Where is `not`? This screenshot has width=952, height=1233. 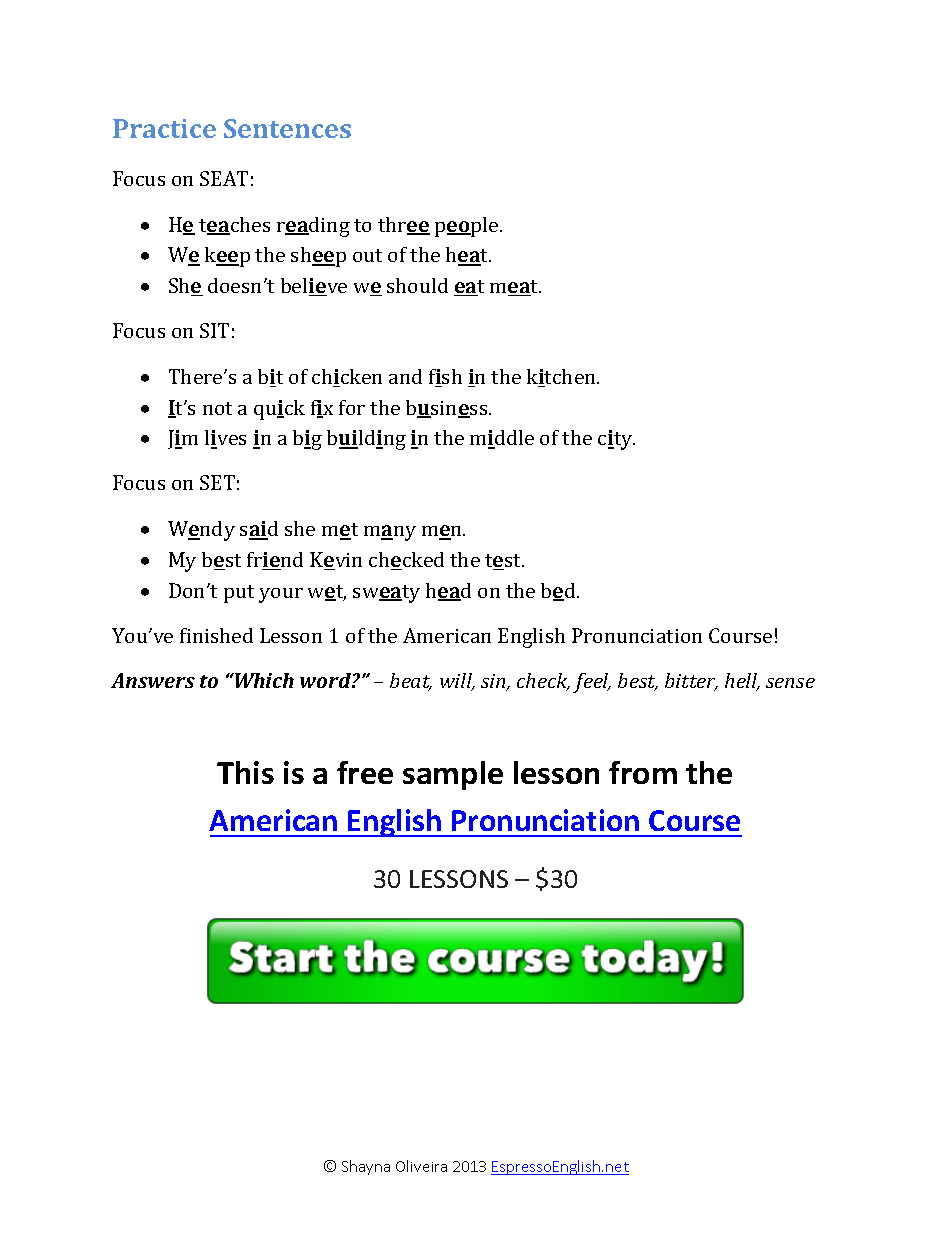 not is located at coordinates (217, 408).
